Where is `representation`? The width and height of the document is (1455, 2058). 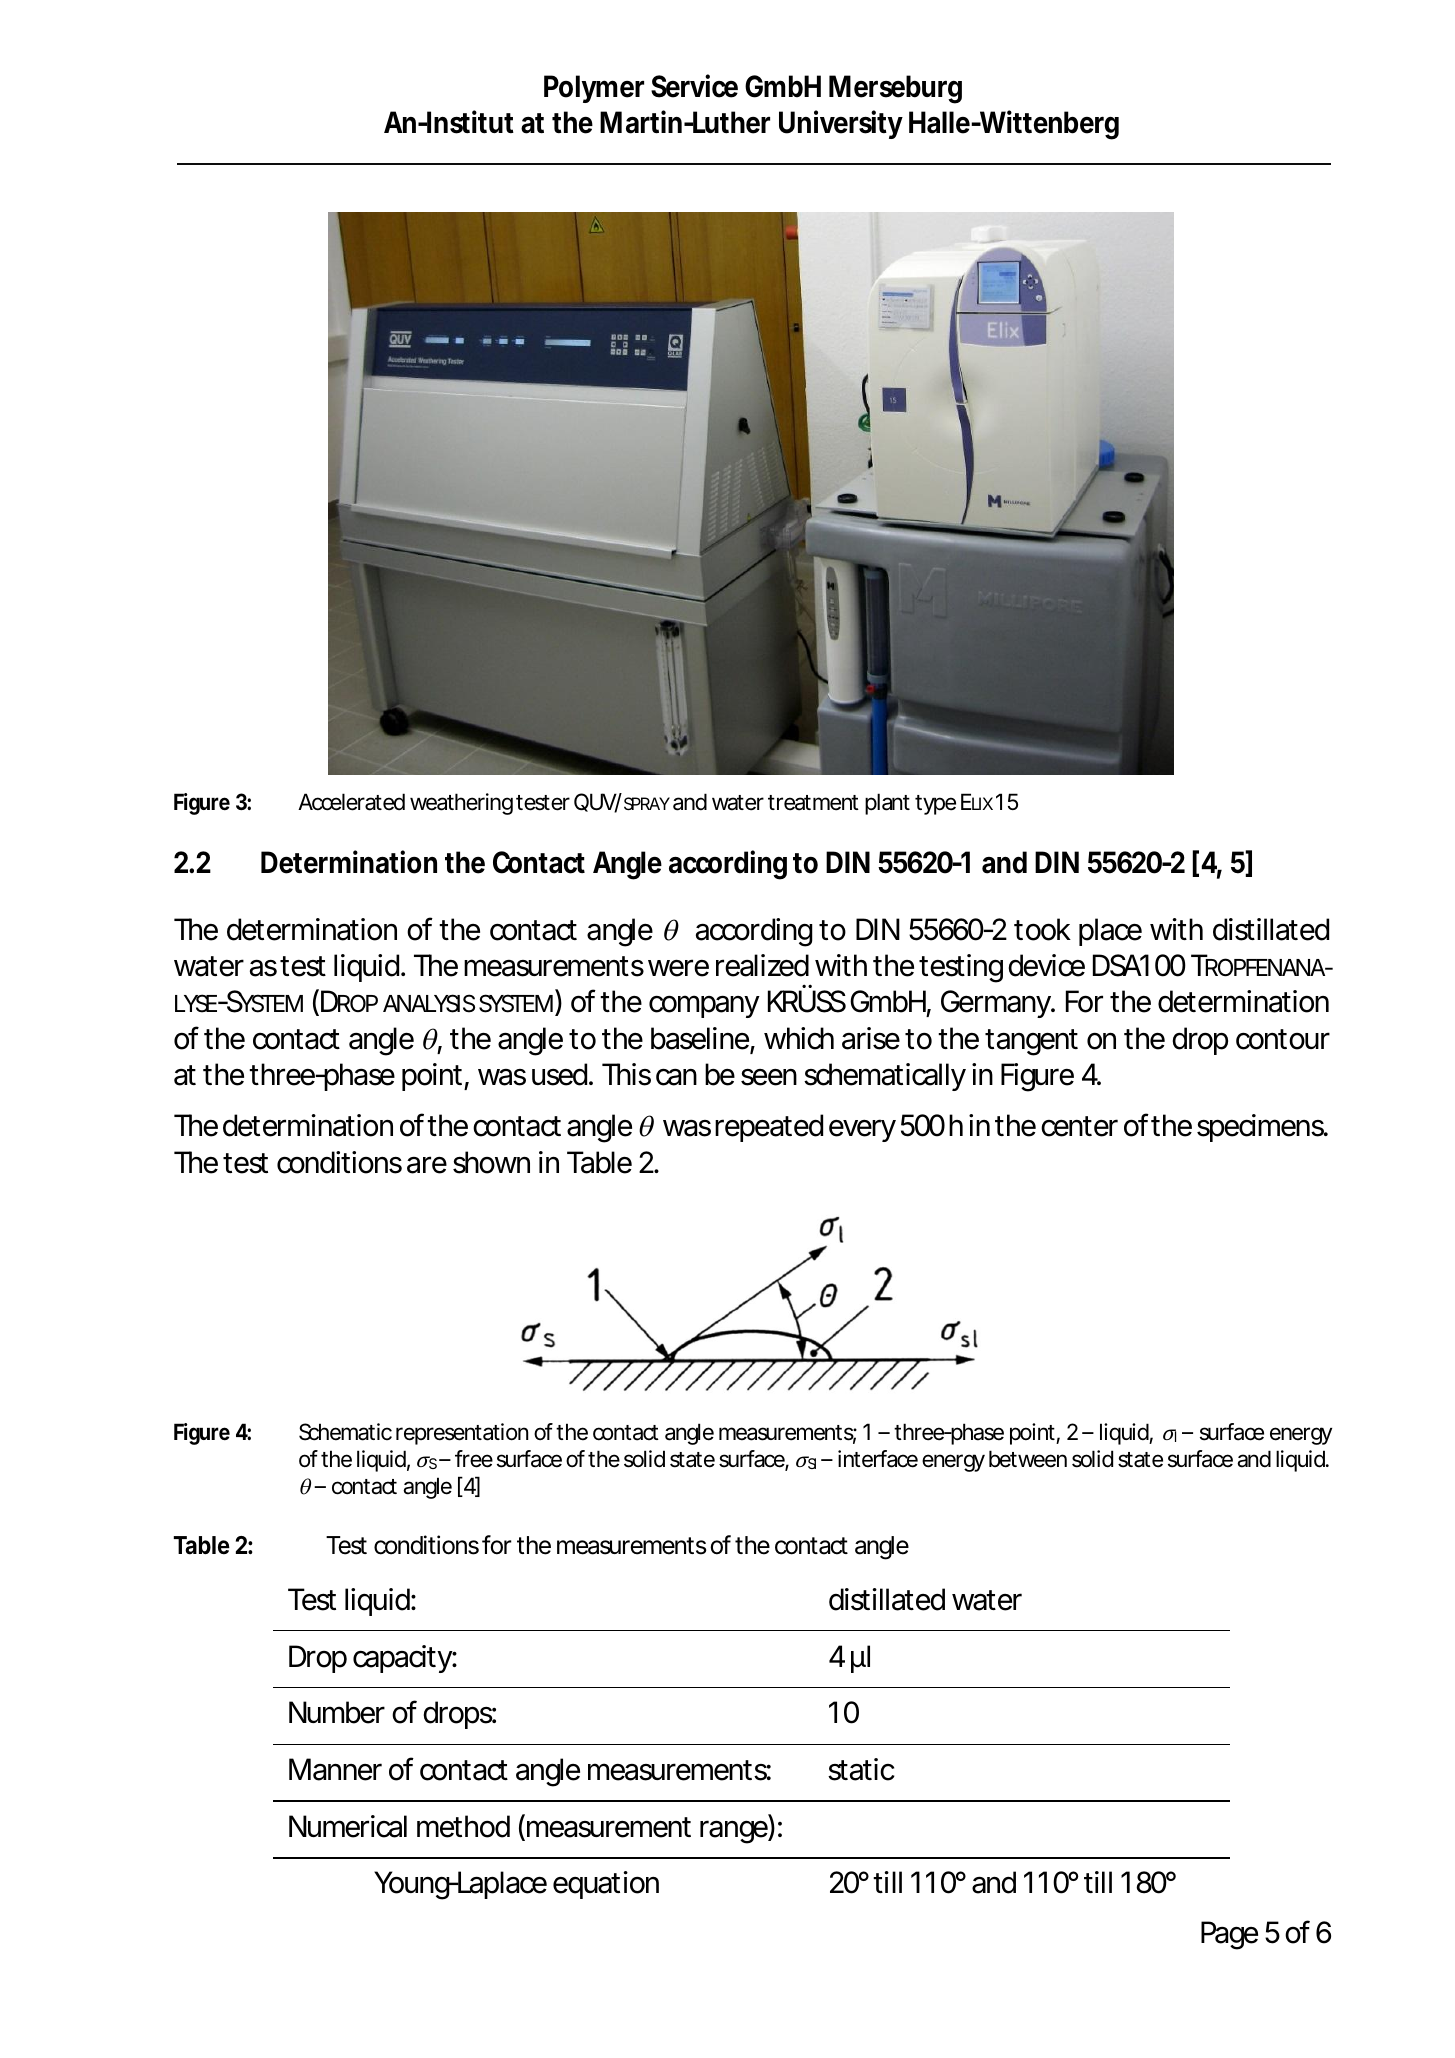 representation is located at coordinates (462, 1434).
